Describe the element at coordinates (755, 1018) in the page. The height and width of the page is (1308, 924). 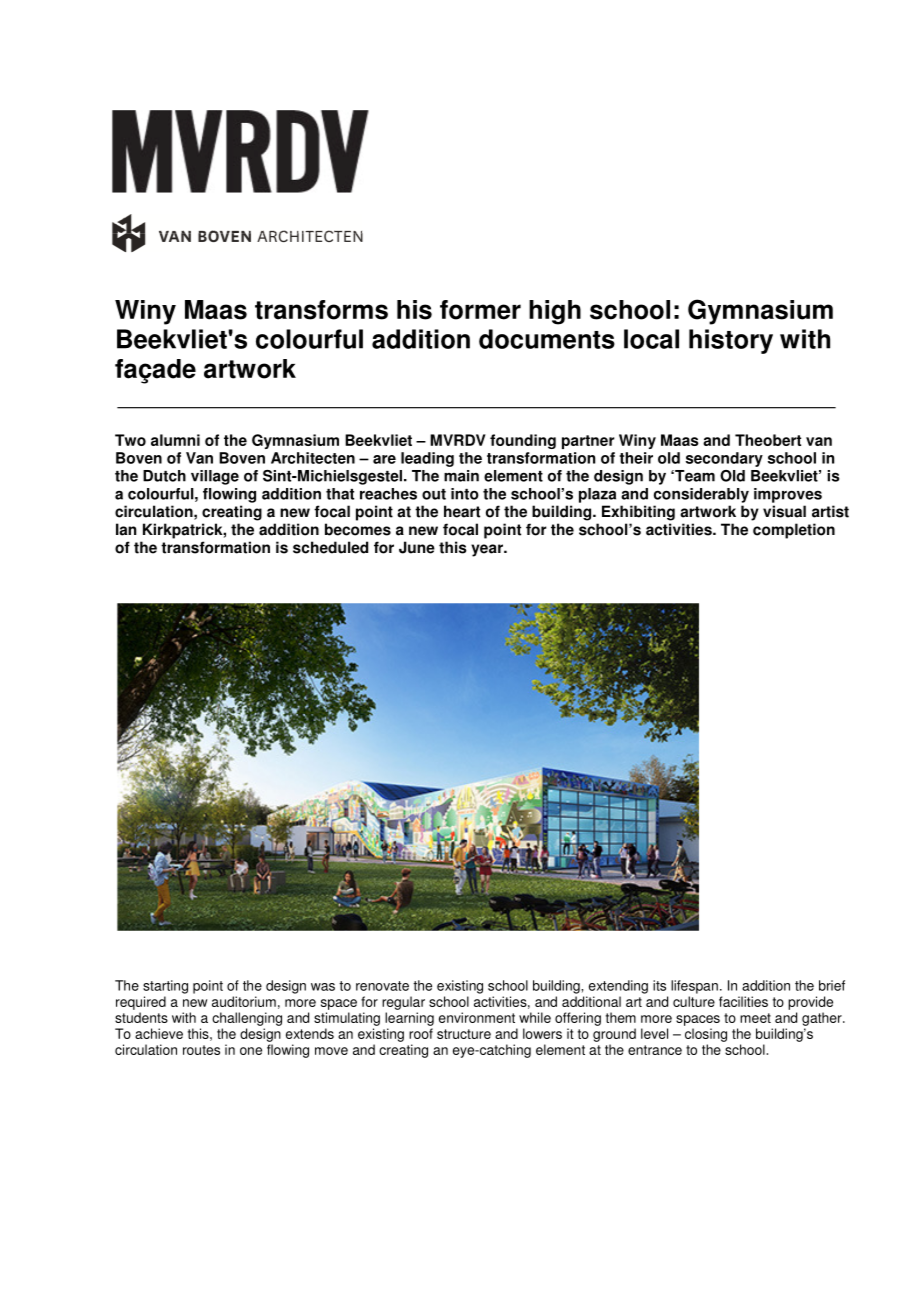
I see `meet` at that location.
